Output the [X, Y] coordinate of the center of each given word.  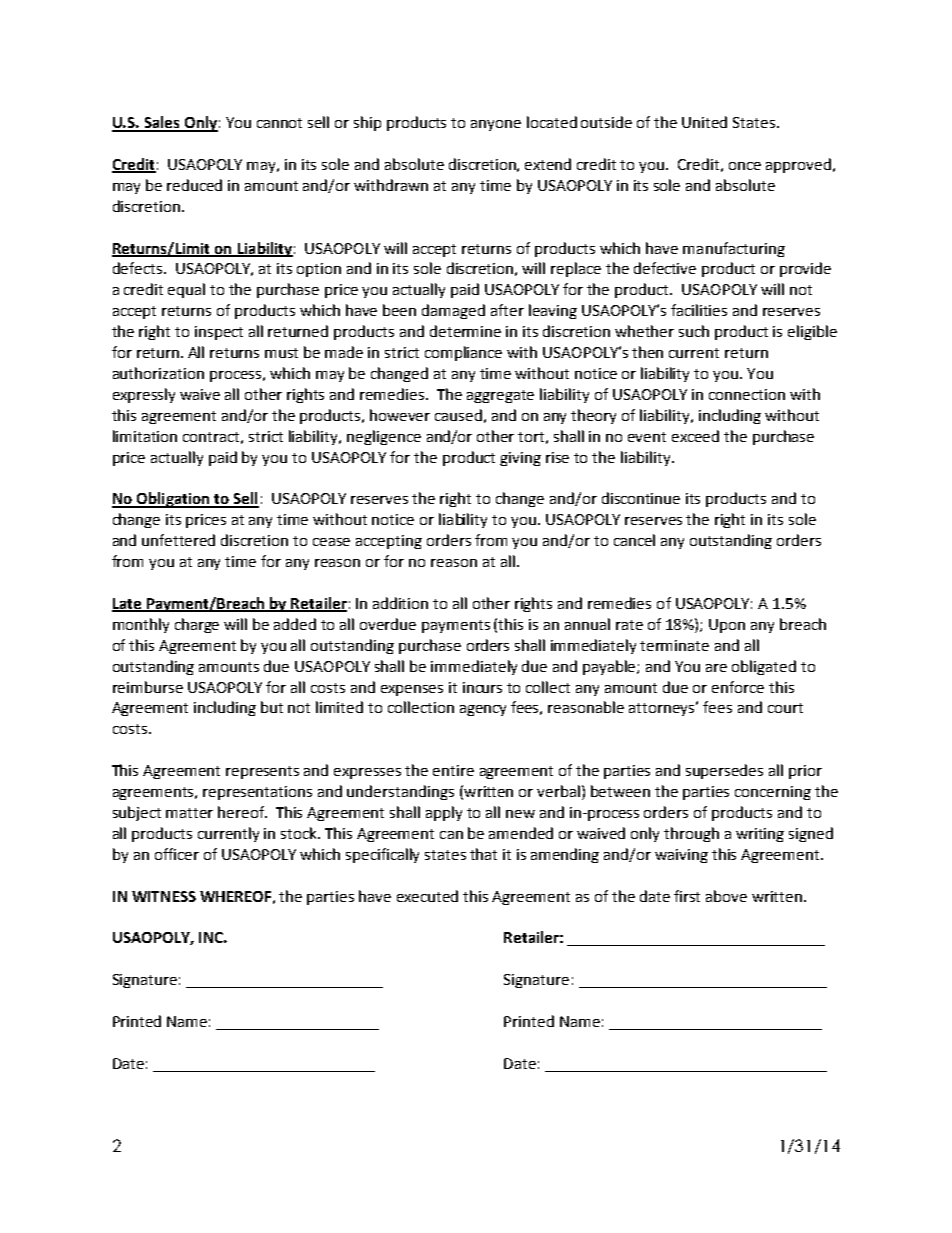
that [483, 854]
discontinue [641, 498]
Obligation [173, 500]
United [704, 122]
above [726, 896]
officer [177, 854]
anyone [496, 125]
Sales [163, 123]
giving [520, 459]
